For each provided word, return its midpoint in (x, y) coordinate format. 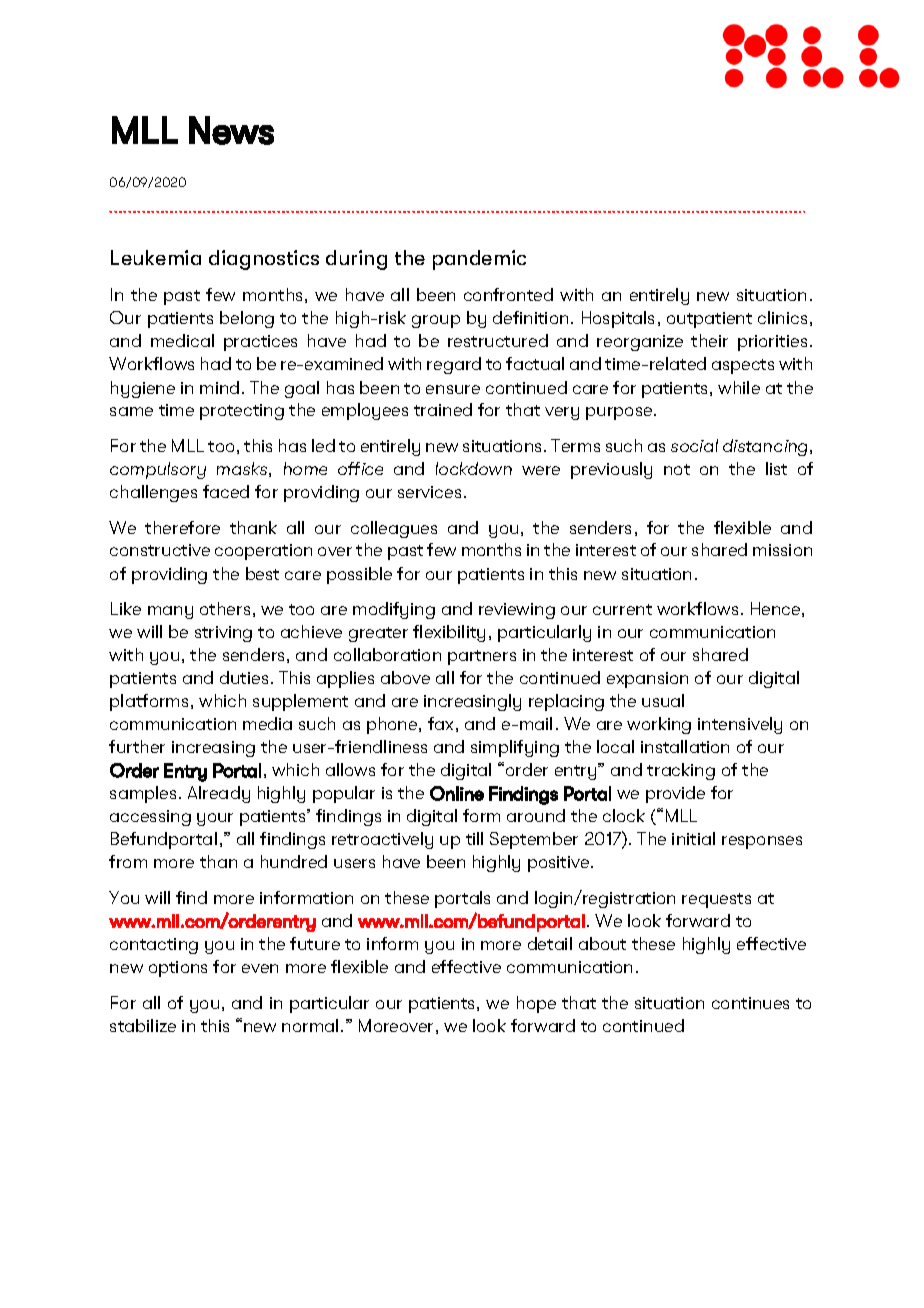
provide (675, 794)
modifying (394, 610)
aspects (743, 366)
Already (219, 794)
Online (457, 793)
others (225, 608)
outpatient (709, 320)
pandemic (479, 260)
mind (219, 387)
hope (536, 1004)
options (178, 969)
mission (782, 550)
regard (454, 365)
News (231, 130)
